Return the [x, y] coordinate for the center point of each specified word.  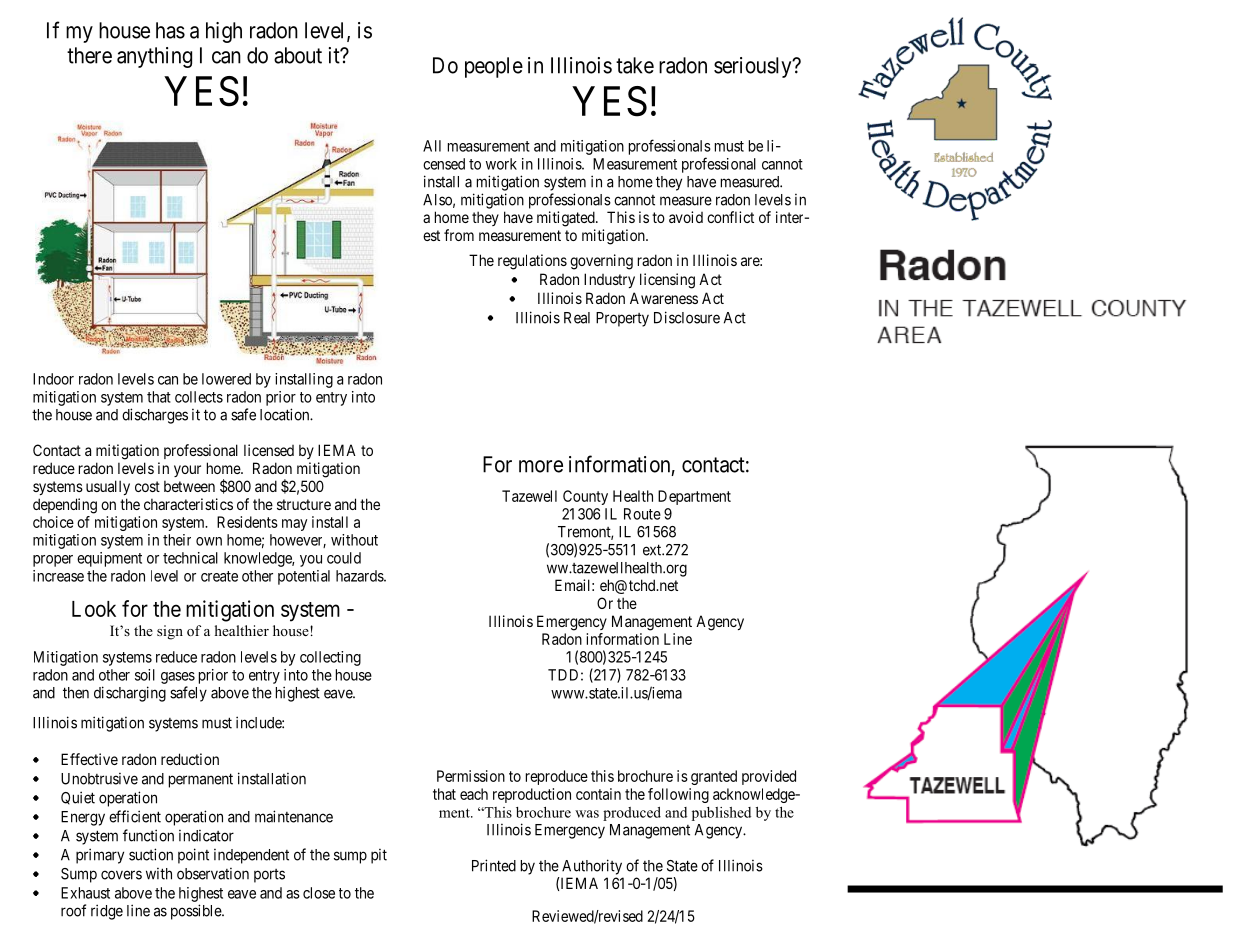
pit [379, 856]
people [494, 67]
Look [94, 609]
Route [642, 514]
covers [121, 875]
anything [154, 57]
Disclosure [687, 317]
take [635, 65]
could [344, 558]
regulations [532, 262]
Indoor [53, 379]
